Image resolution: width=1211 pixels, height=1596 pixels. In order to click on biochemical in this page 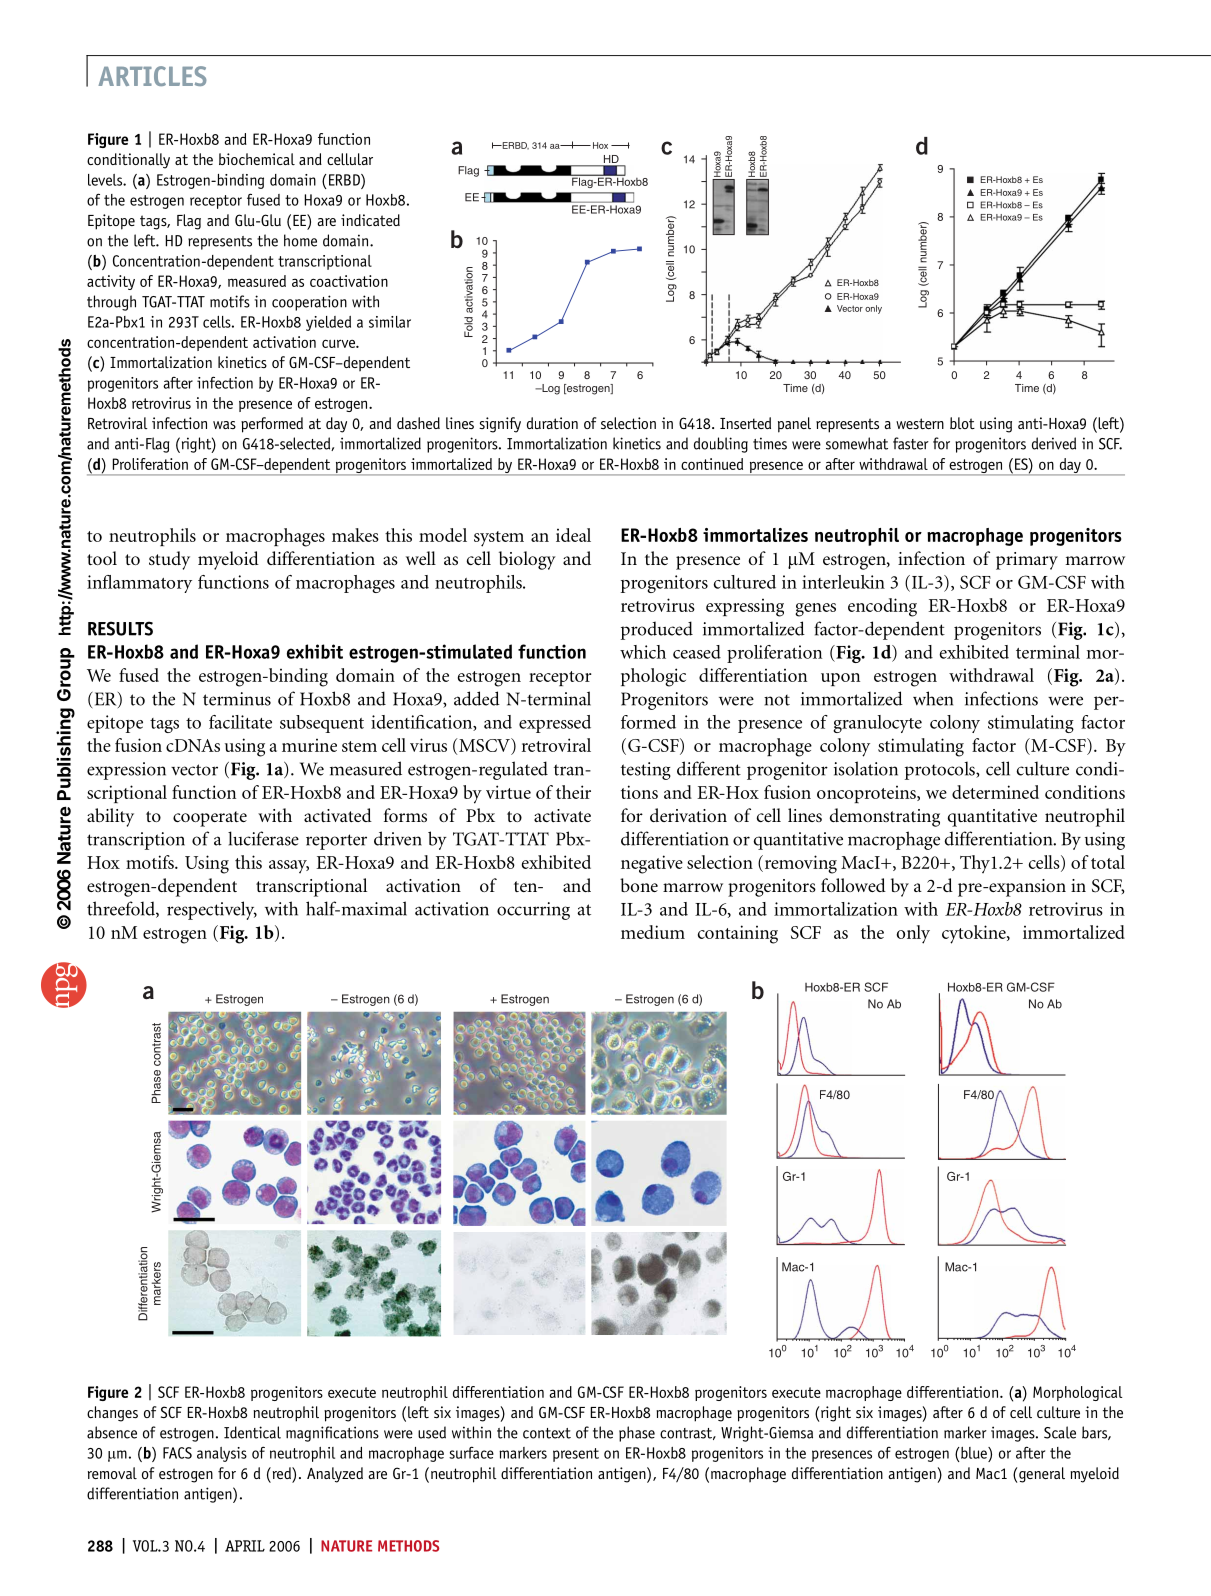, I will do `click(257, 159)`.
